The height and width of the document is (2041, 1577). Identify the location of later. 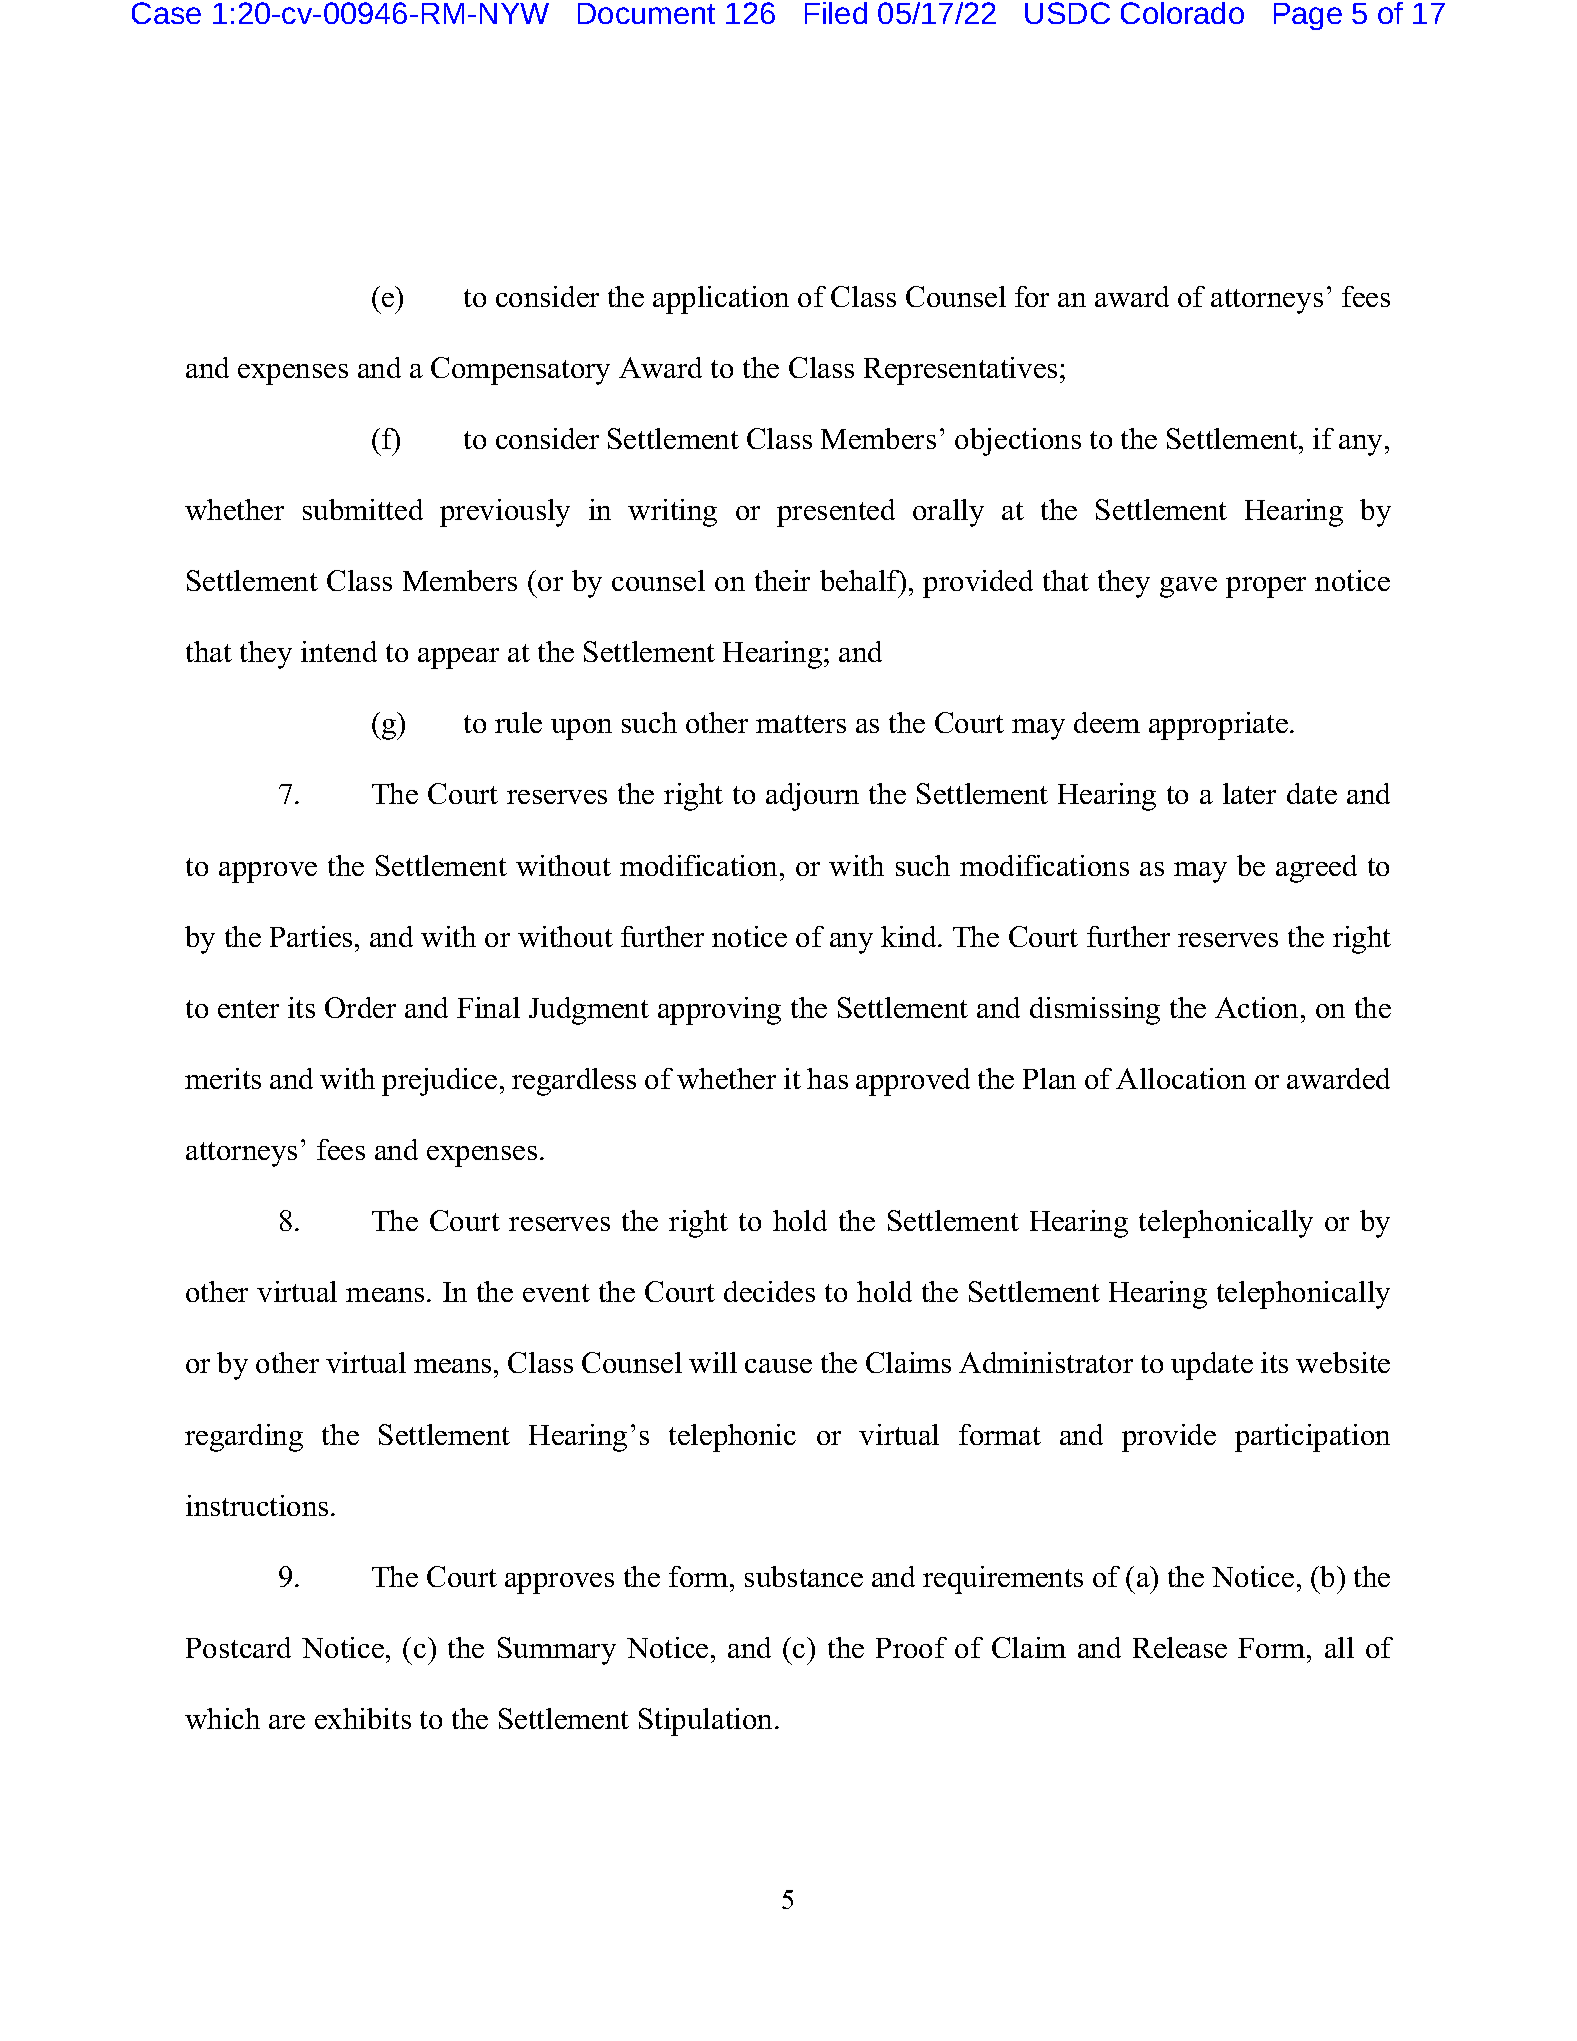
(1249, 793).
